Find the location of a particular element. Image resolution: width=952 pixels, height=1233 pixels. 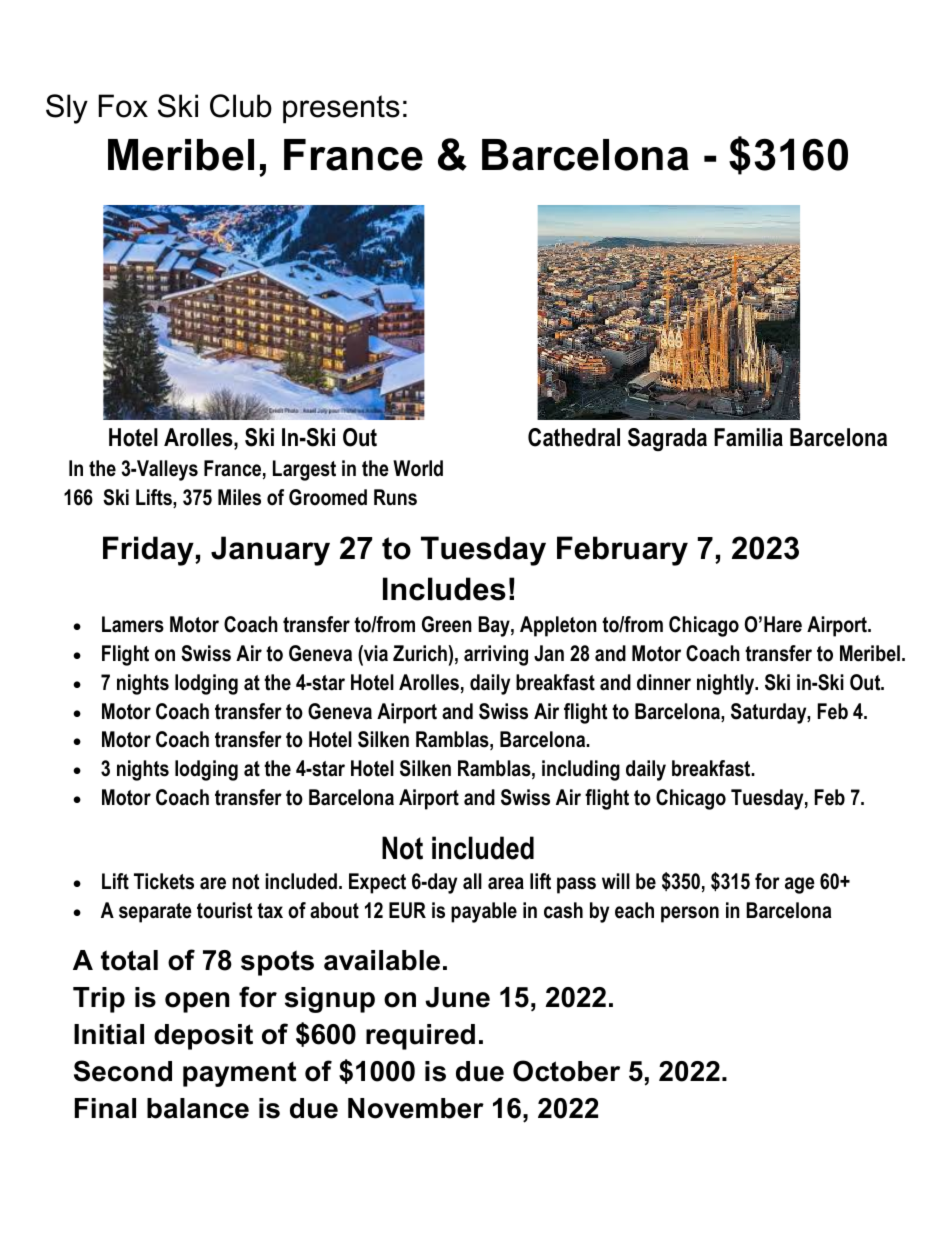

World is located at coordinates (418, 468).
